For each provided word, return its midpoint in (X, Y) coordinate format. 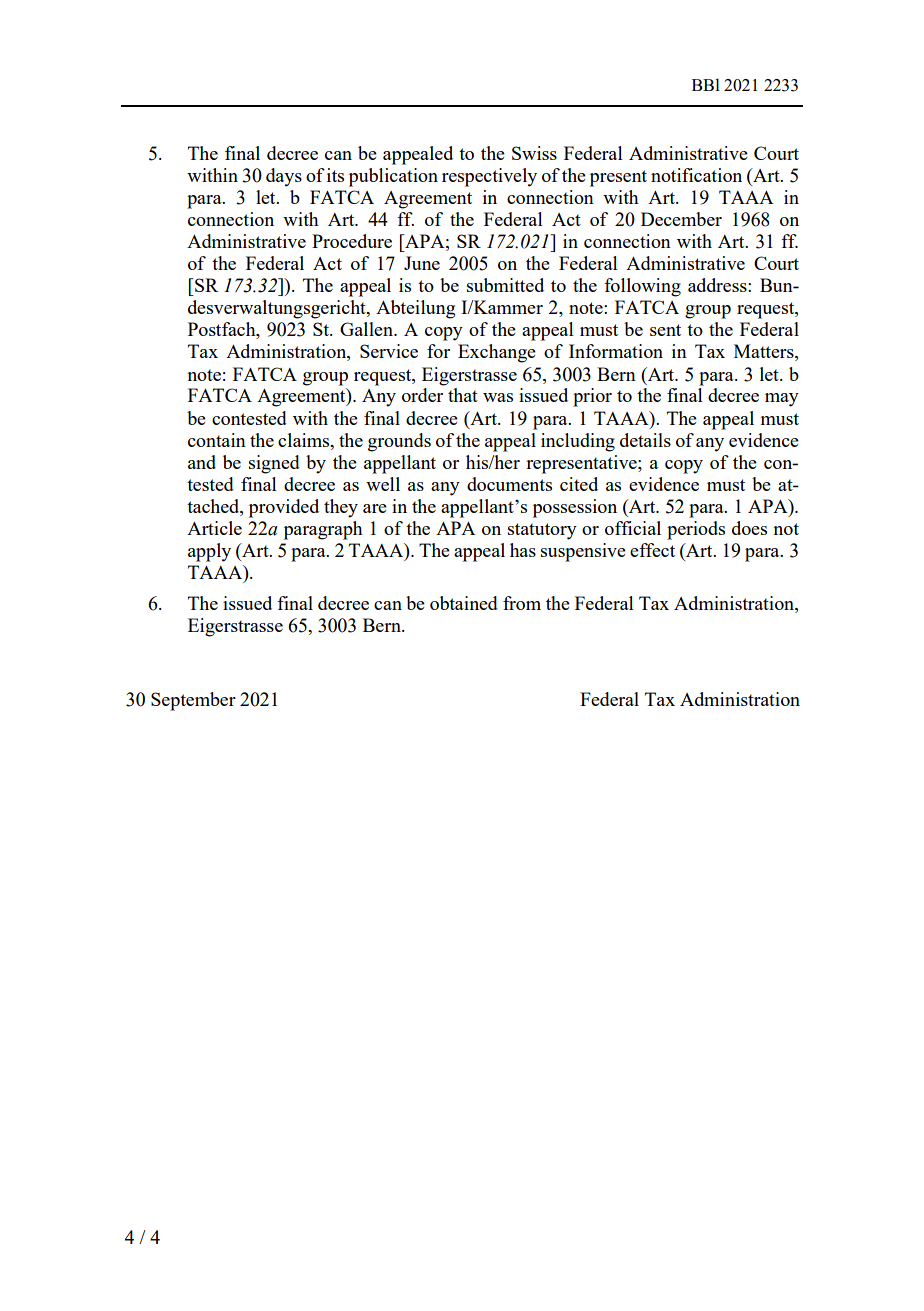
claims (305, 440)
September (193, 701)
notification (696, 175)
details (645, 440)
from (522, 603)
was (498, 397)
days (284, 177)
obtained (464, 603)
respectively (489, 177)
